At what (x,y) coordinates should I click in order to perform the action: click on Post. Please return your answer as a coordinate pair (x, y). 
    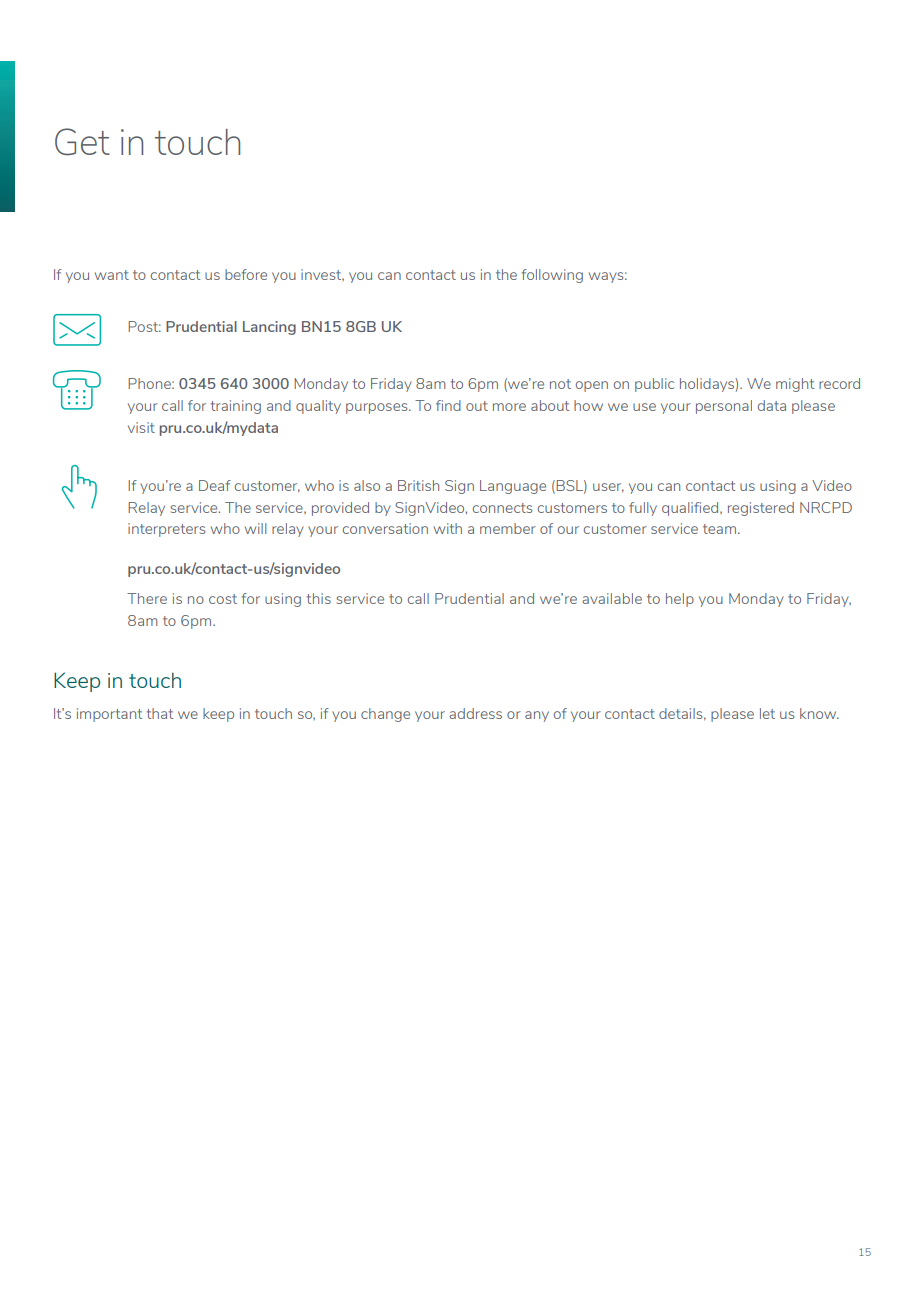
    Looking at the image, I should click on (144, 326).
